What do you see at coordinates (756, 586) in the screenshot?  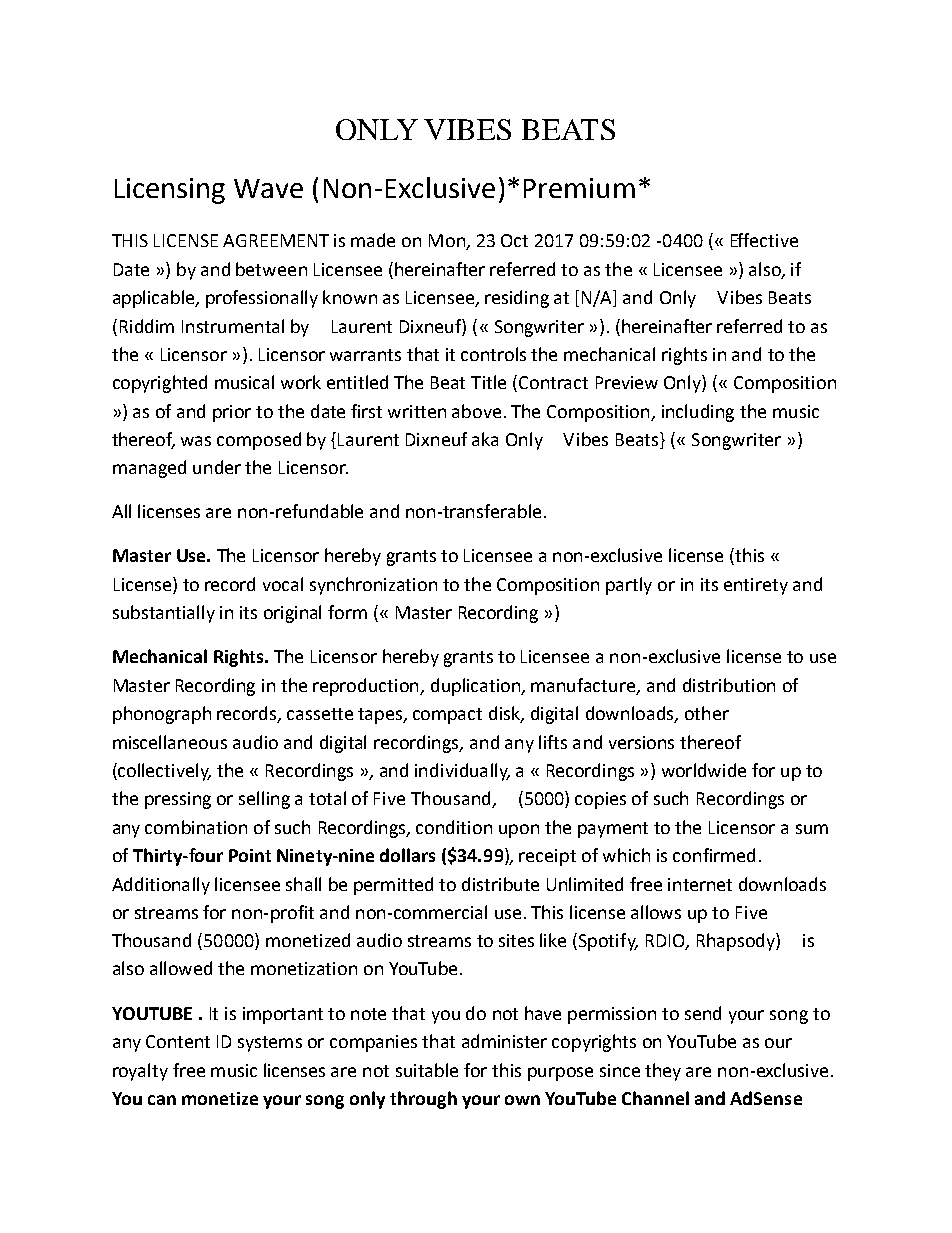 I see `entirety` at bounding box center [756, 586].
